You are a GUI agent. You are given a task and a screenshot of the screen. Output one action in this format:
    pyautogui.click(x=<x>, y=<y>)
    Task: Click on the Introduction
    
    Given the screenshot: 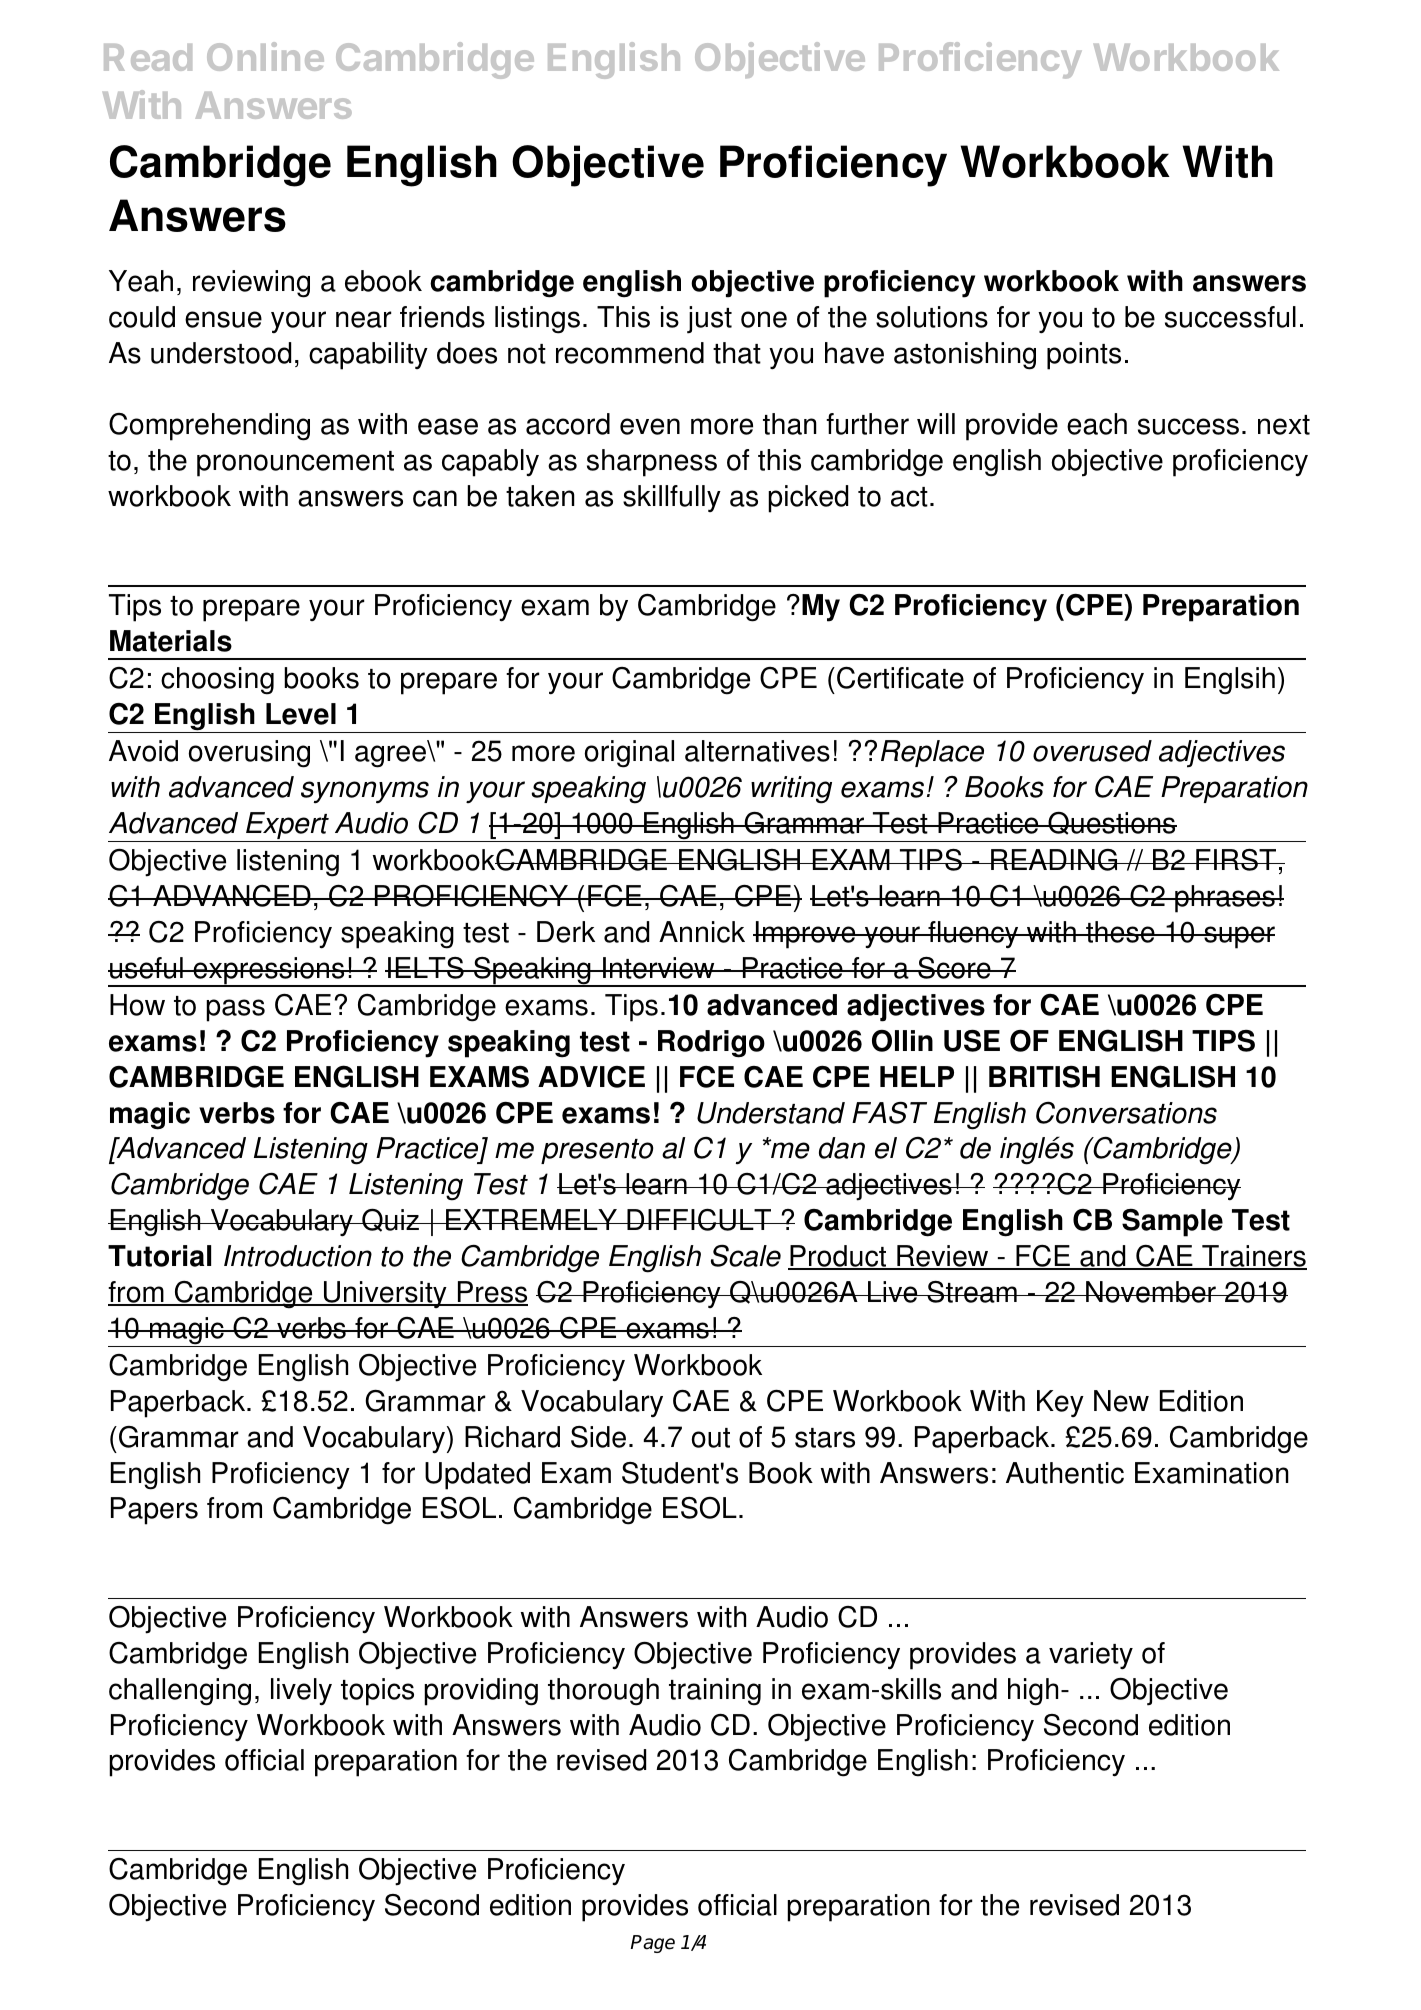 What is the action you would take?
    pyautogui.click(x=298, y=1256)
